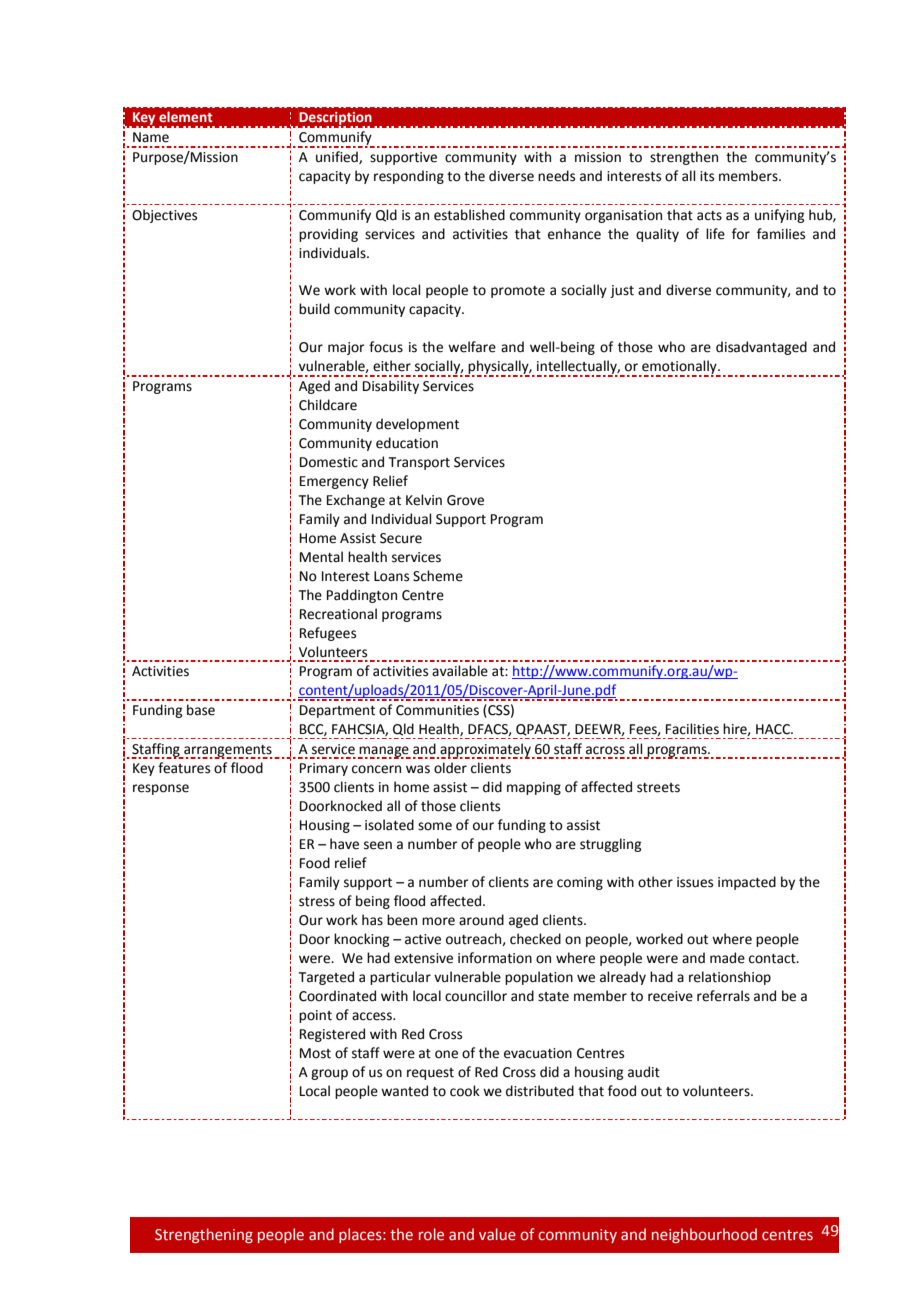 The width and height of the page is (924, 1308). I want to click on Grove, so click(465, 500).
